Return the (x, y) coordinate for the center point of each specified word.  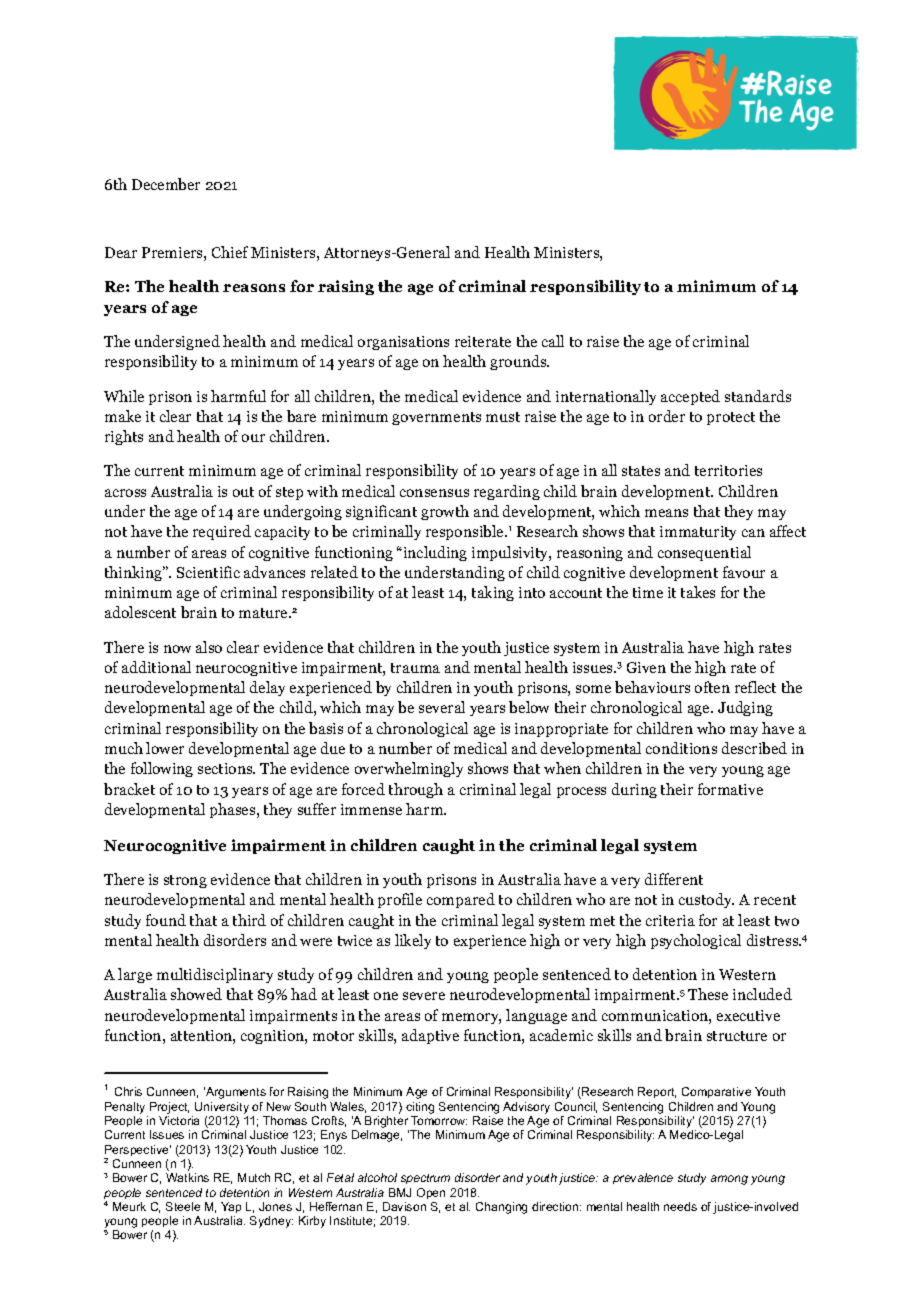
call (553, 341)
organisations (403, 343)
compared (461, 900)
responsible (466, 532)
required (222, 532)
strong (185, 881)
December (166, 184)
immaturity (698, 533)
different (674, 879)
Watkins (187, 1177)
